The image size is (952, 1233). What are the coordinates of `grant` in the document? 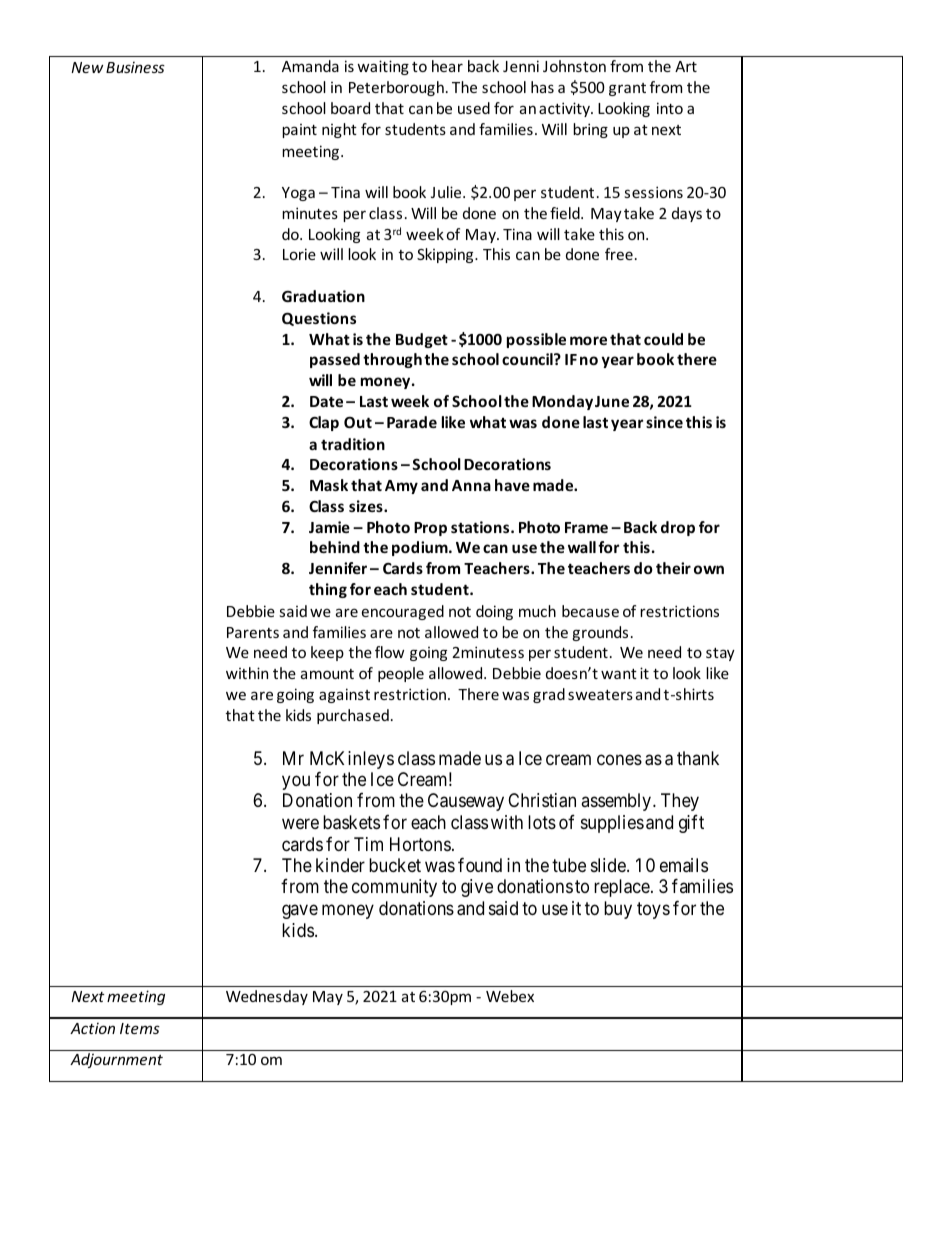 It's located at (627, 89).
